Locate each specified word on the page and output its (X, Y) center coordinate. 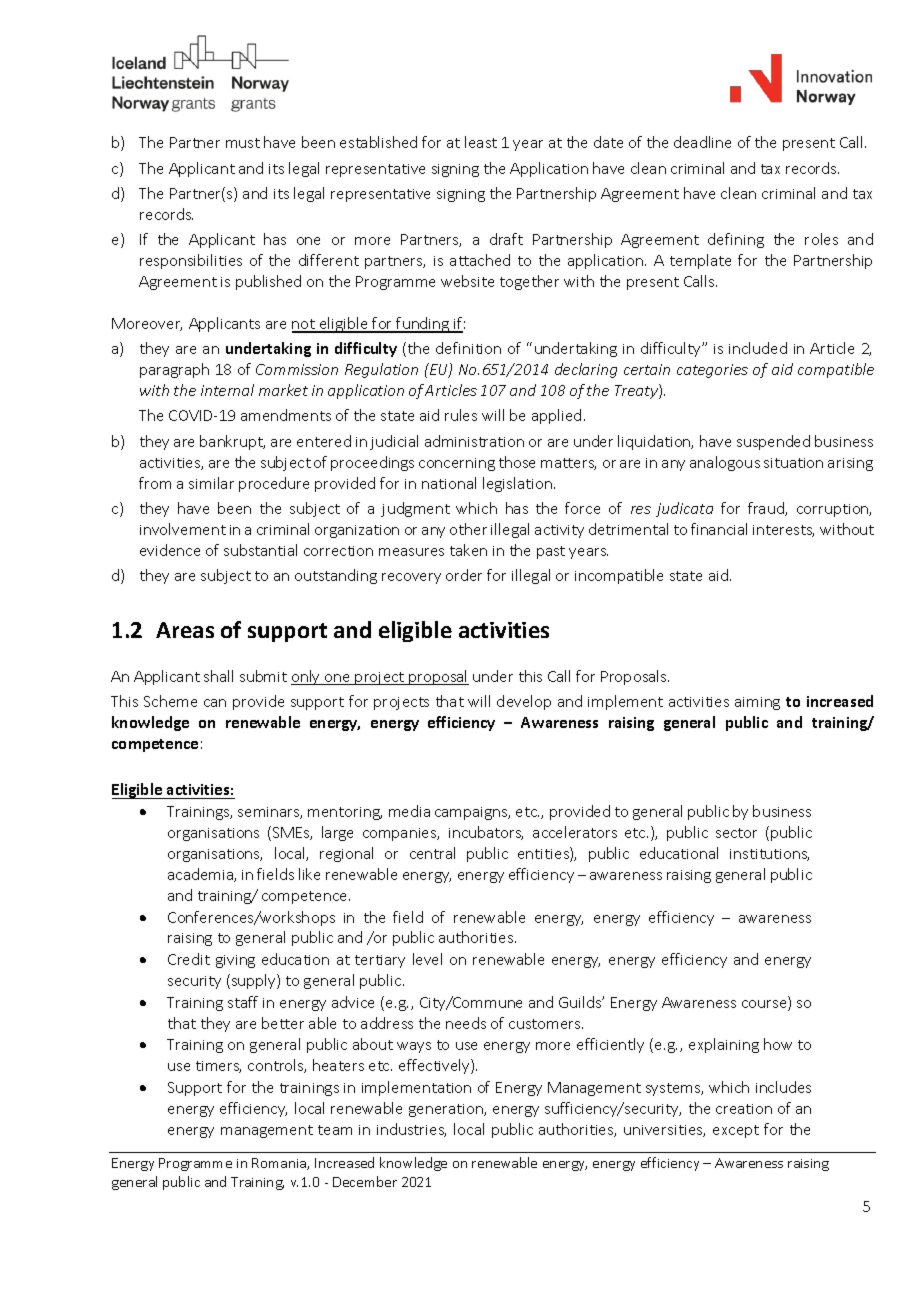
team (335, 1130)
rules (461, 415)
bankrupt (232, 442)
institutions (769, 855)
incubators (486, 833)
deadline (702, 142)
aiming (757, 703)
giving (235, 961)
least (481, 142)
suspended (773, 442)
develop (524, 702)
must (243, 143)
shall (218, 676)
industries (411, 1130)
